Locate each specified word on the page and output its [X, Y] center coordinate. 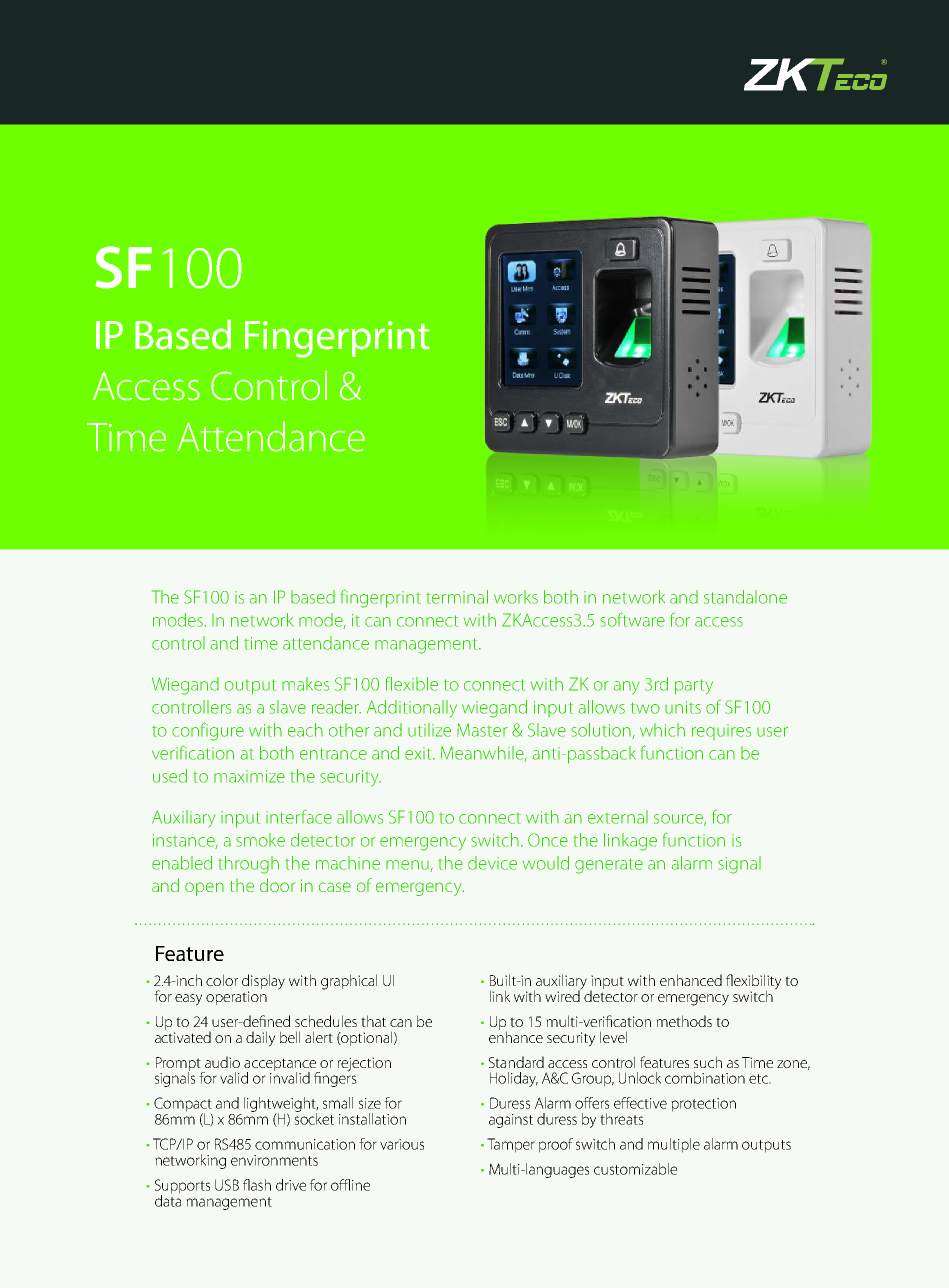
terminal [457, 597]
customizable [635, 1169]
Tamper [511, 1145]
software [632, 619]
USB [227, 1185]
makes [305, 684]
